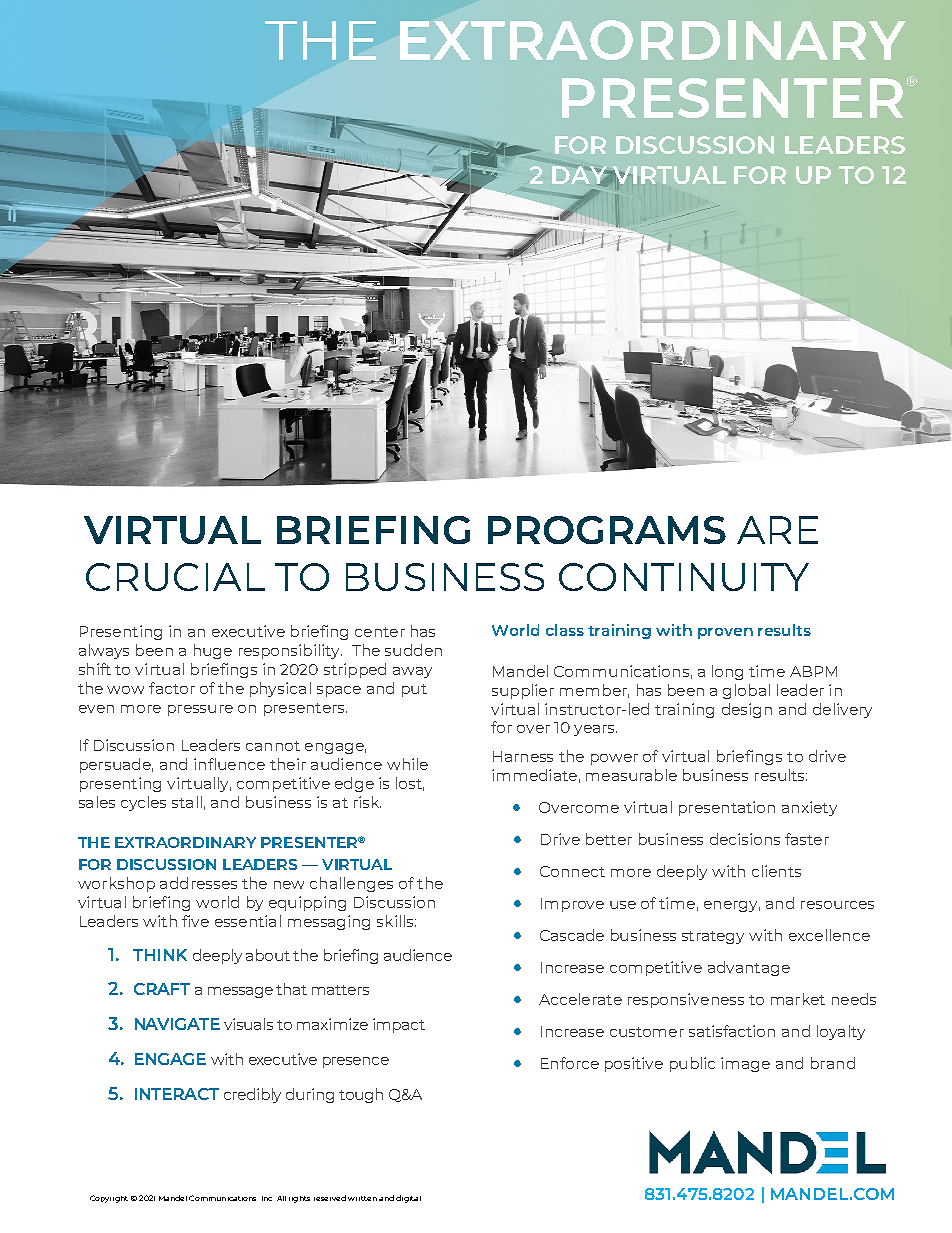 The width and height of the page is (952, 1233). What do you see at coordinates (175, 577) in the page?
I see `CRUCIAL` at bounding box center [175, 577].
